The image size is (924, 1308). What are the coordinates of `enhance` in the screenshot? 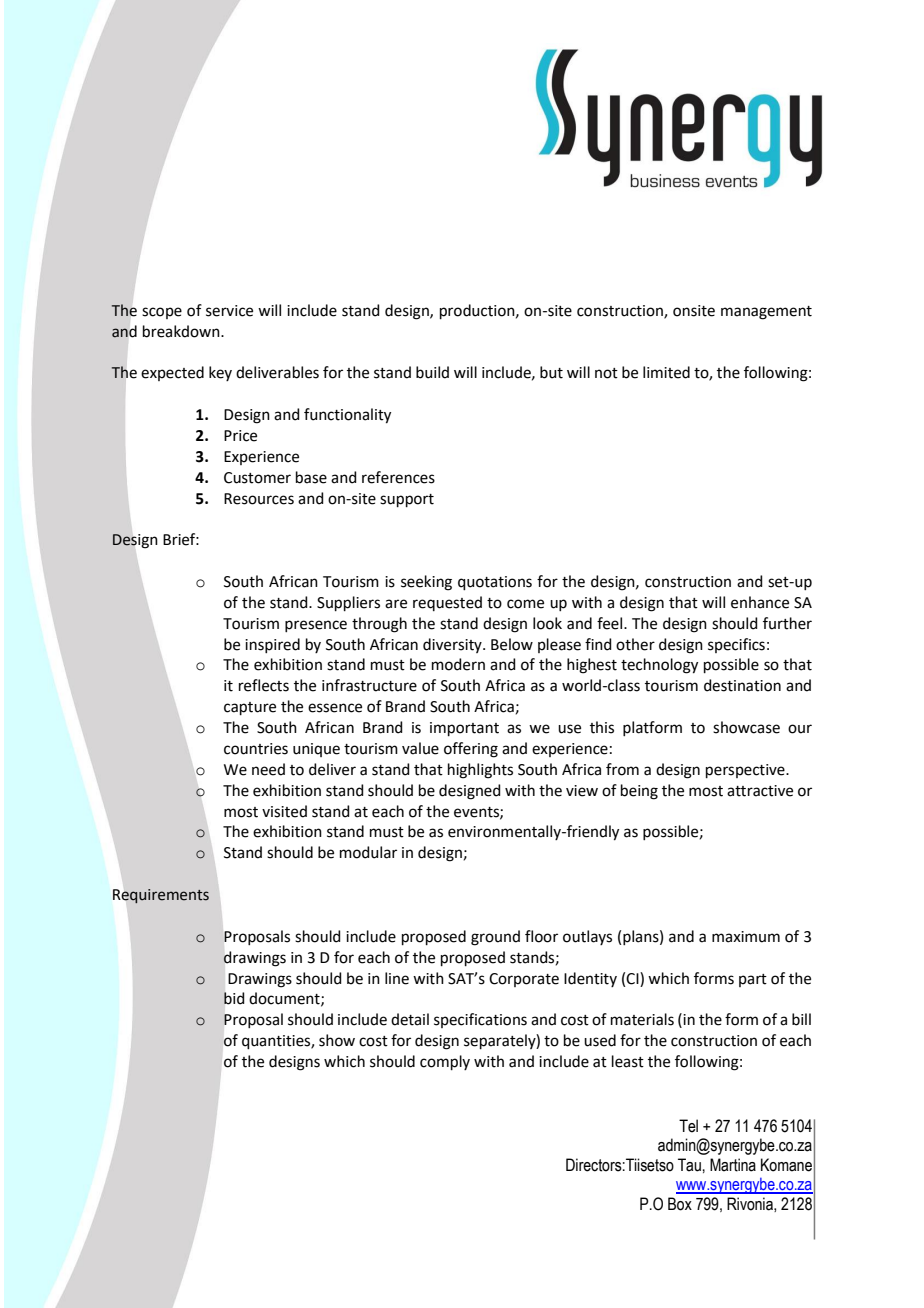 It's located at (760, 602).
